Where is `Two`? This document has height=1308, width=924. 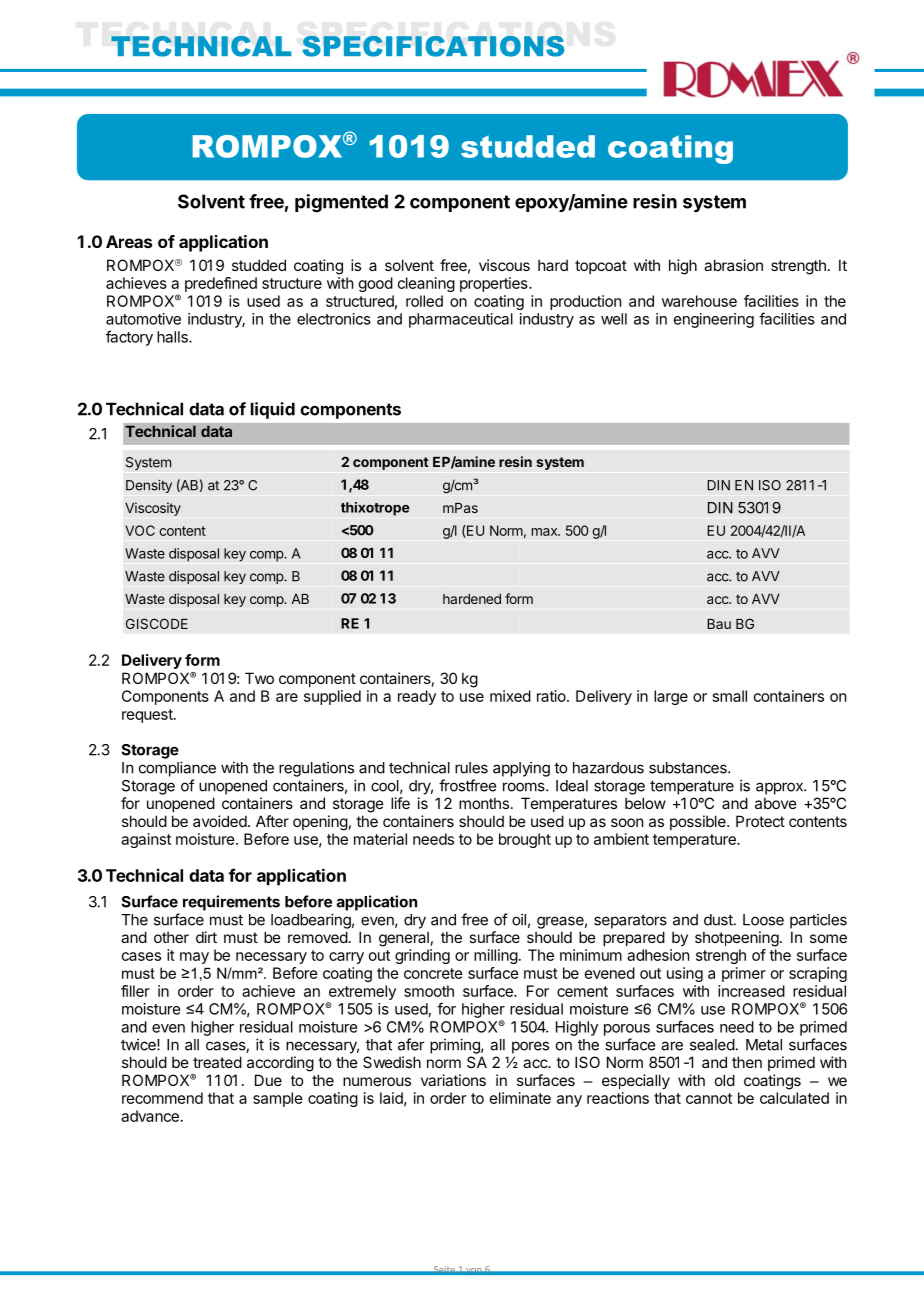
Two is located at coordinates (259, 678).
